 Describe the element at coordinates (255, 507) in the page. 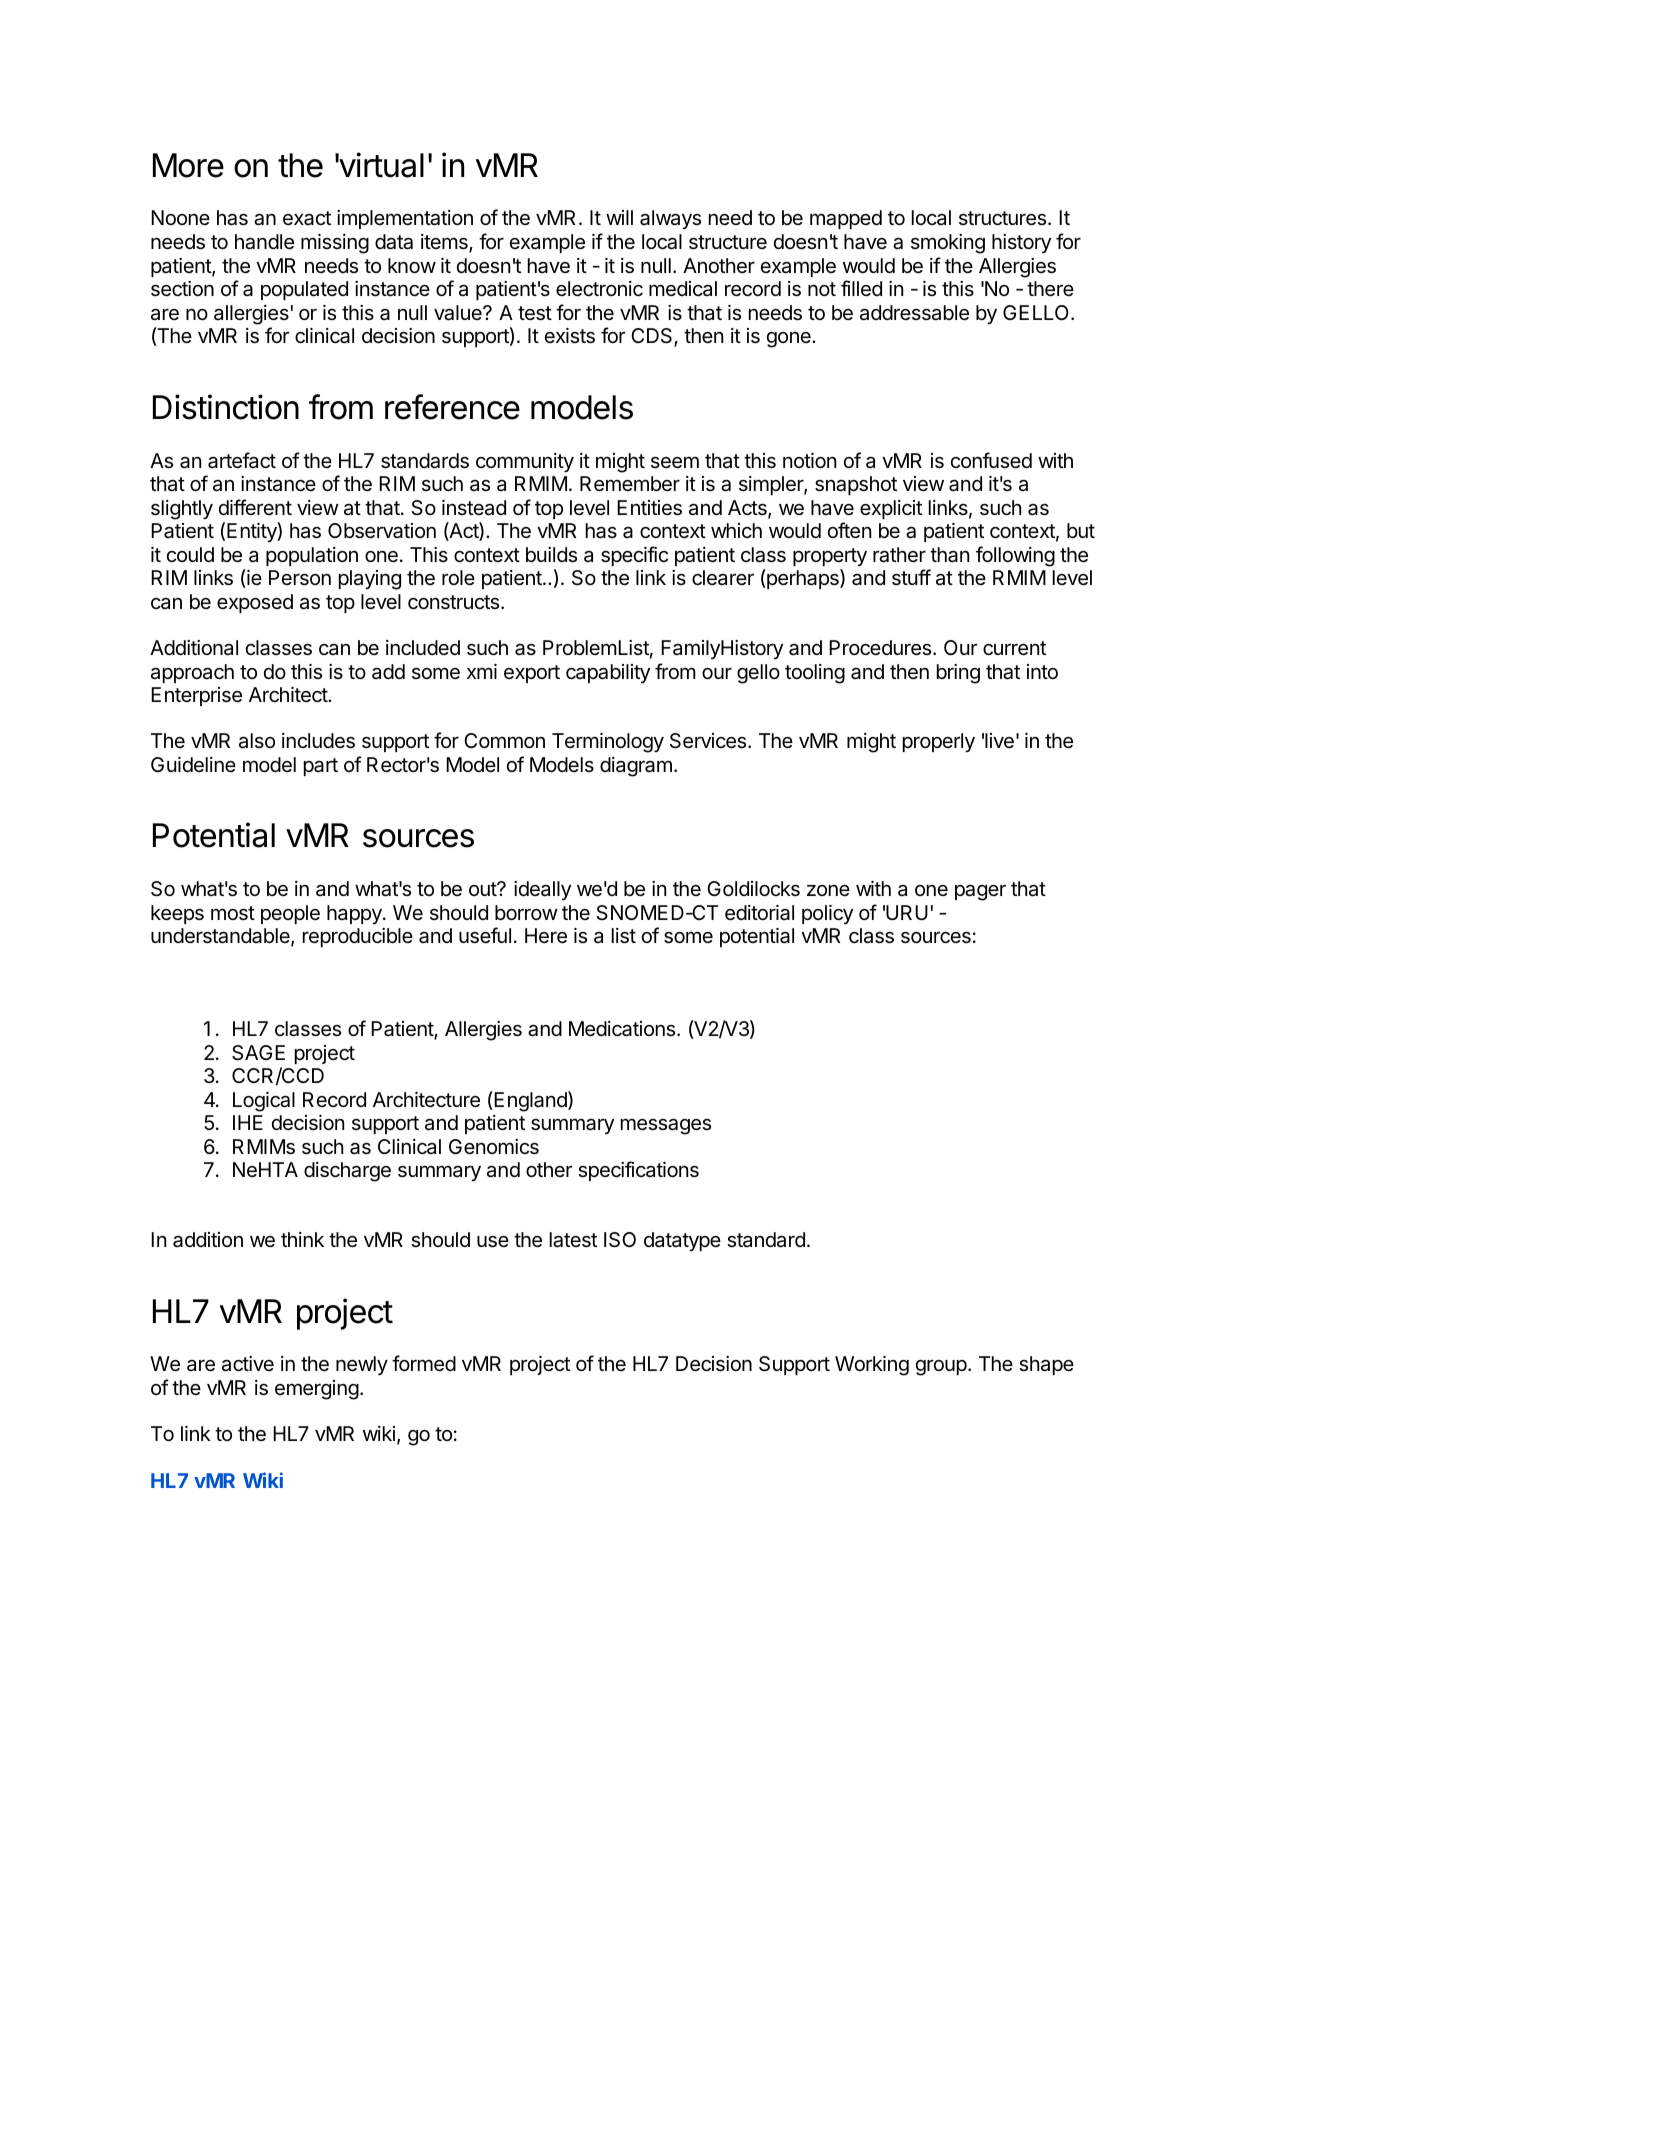

I see `different` at that location.
